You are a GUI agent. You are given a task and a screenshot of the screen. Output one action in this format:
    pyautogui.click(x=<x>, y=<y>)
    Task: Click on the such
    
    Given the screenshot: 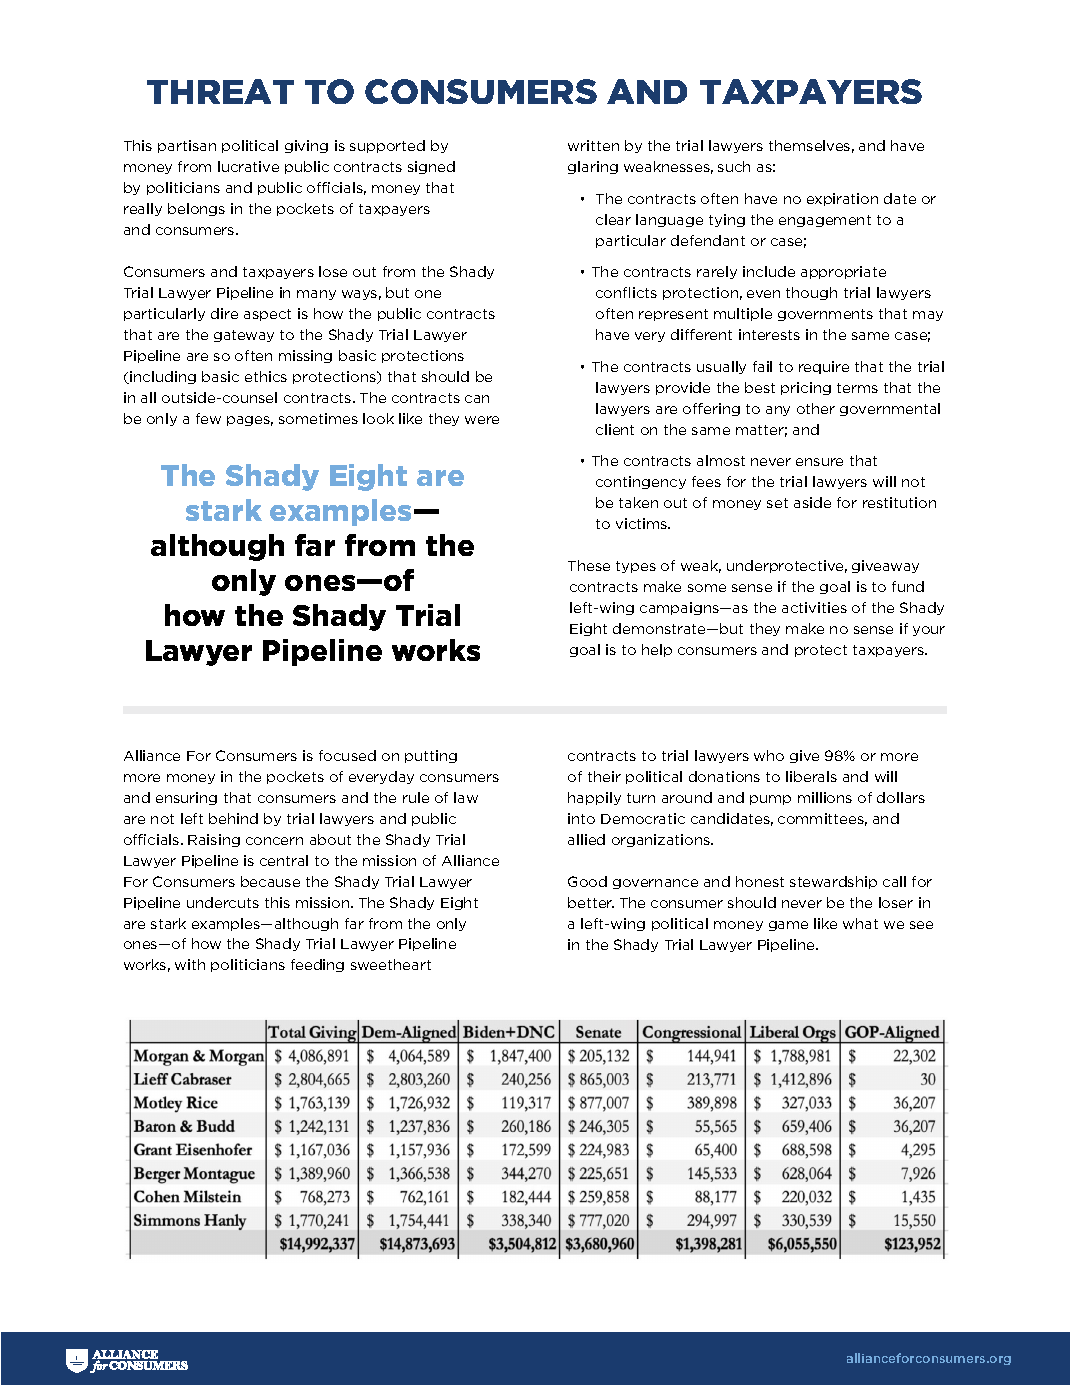 What is the action you would take?
    pyautogui.click(x=734, y=166)
